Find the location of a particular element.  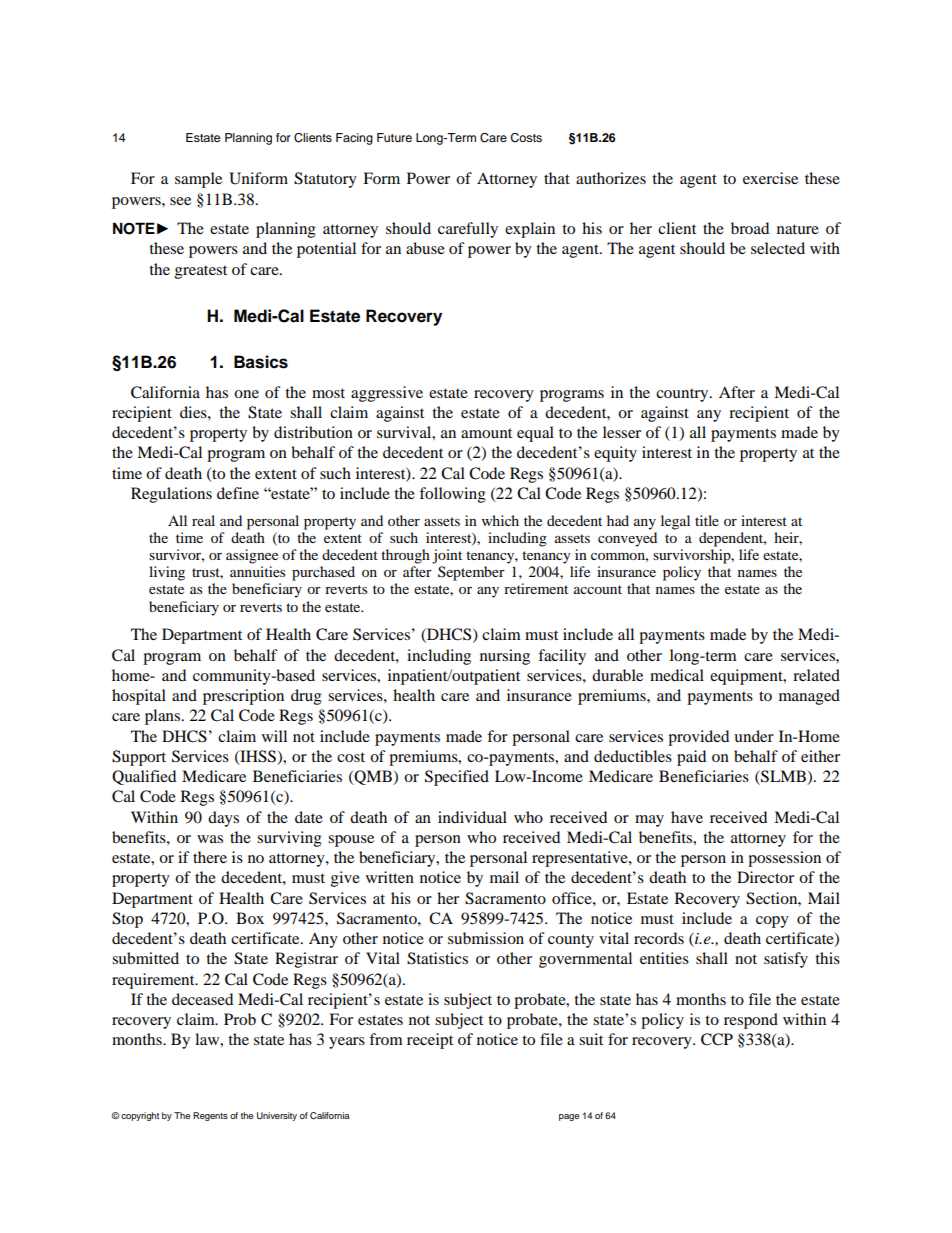

which is located at coordinates (500, 520).
